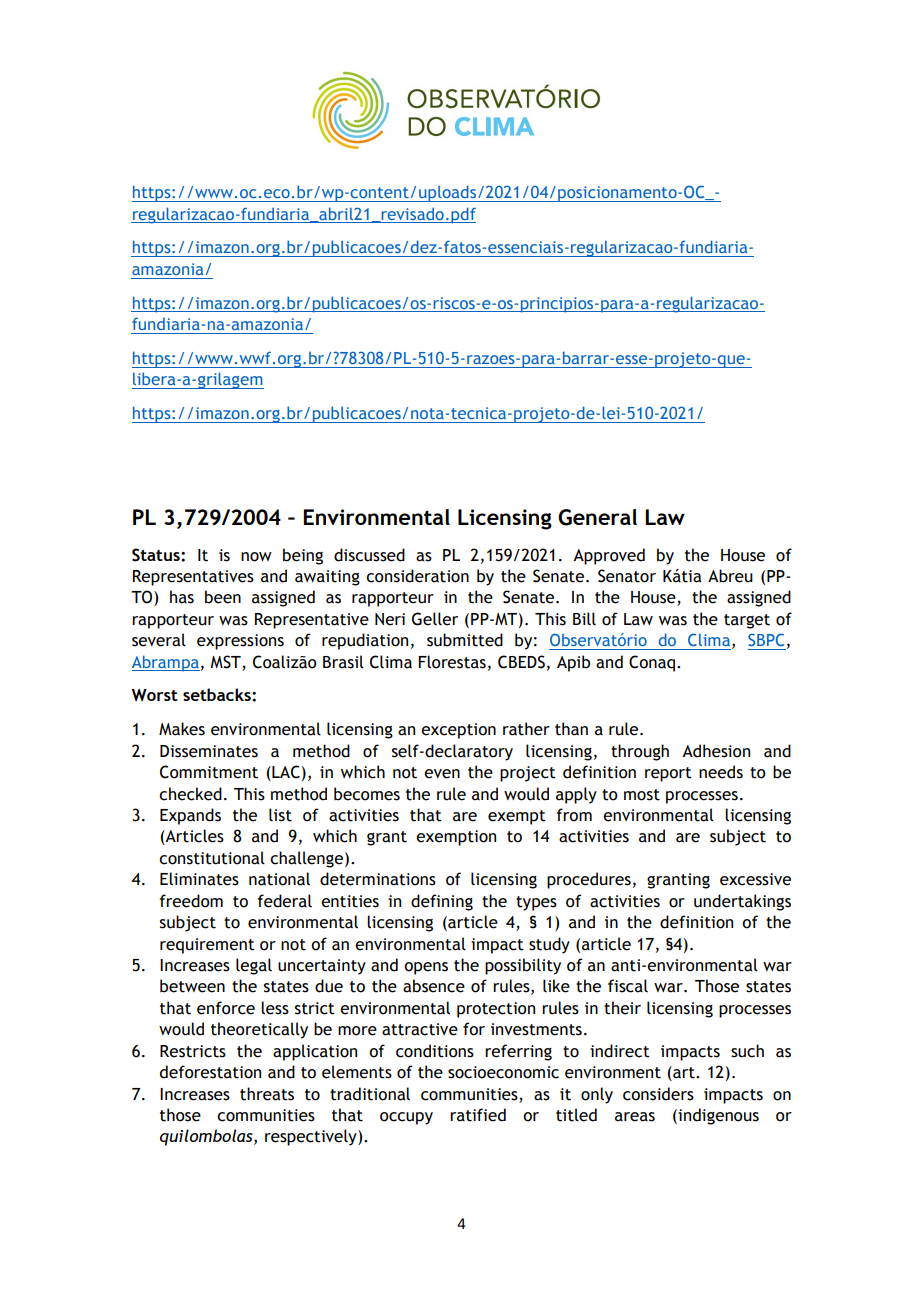 The width and height of the screenshot is (924, 1308). Describe the element at coordinates (267, 1094) in the screenshot. I see `threats` at that location.
